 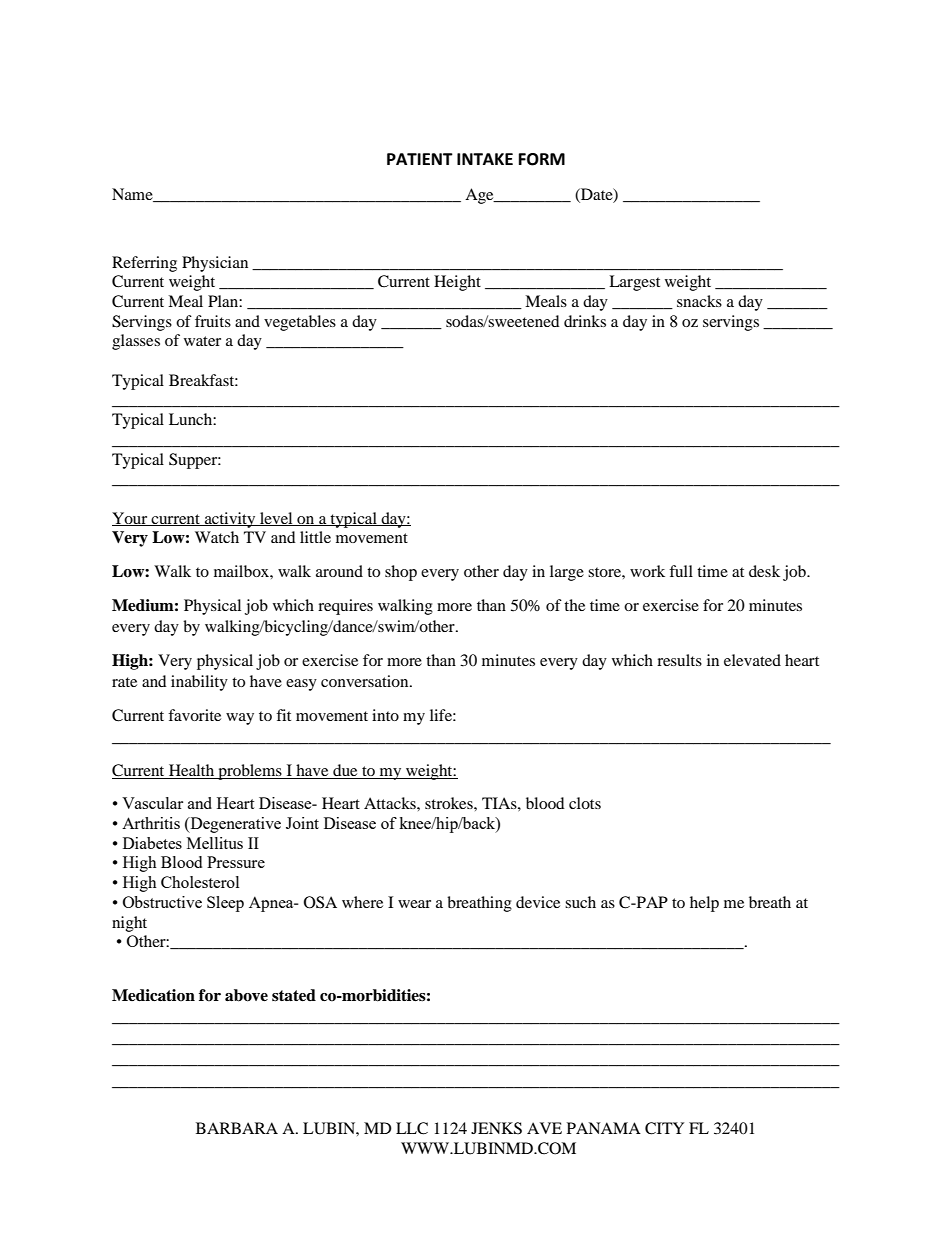 What do you see at coordinates (420, 159) in the document?
I see `PATIENT` at bounding box center [420, 159].
